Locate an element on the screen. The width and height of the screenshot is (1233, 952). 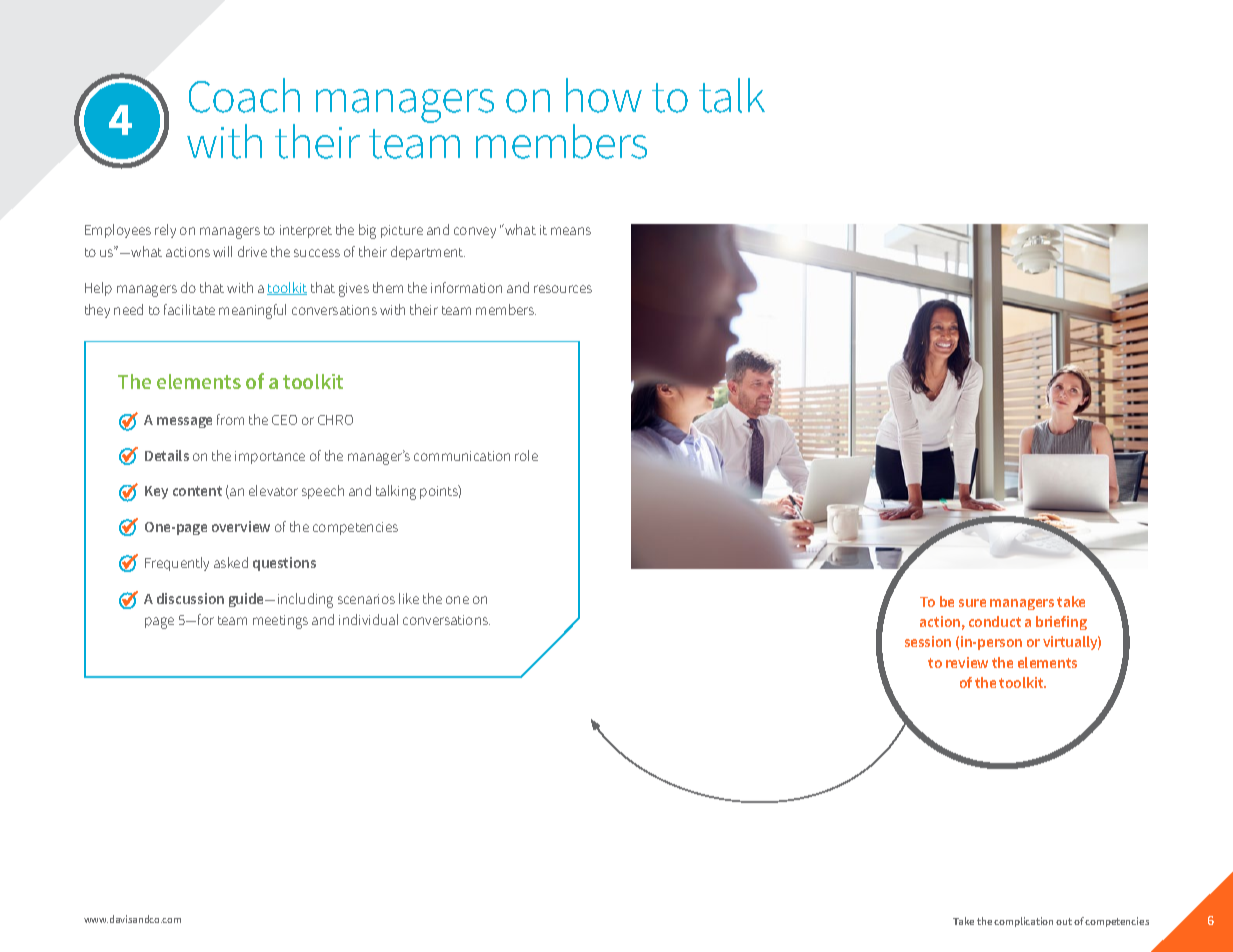
content is located at coordinates (197, 491).
